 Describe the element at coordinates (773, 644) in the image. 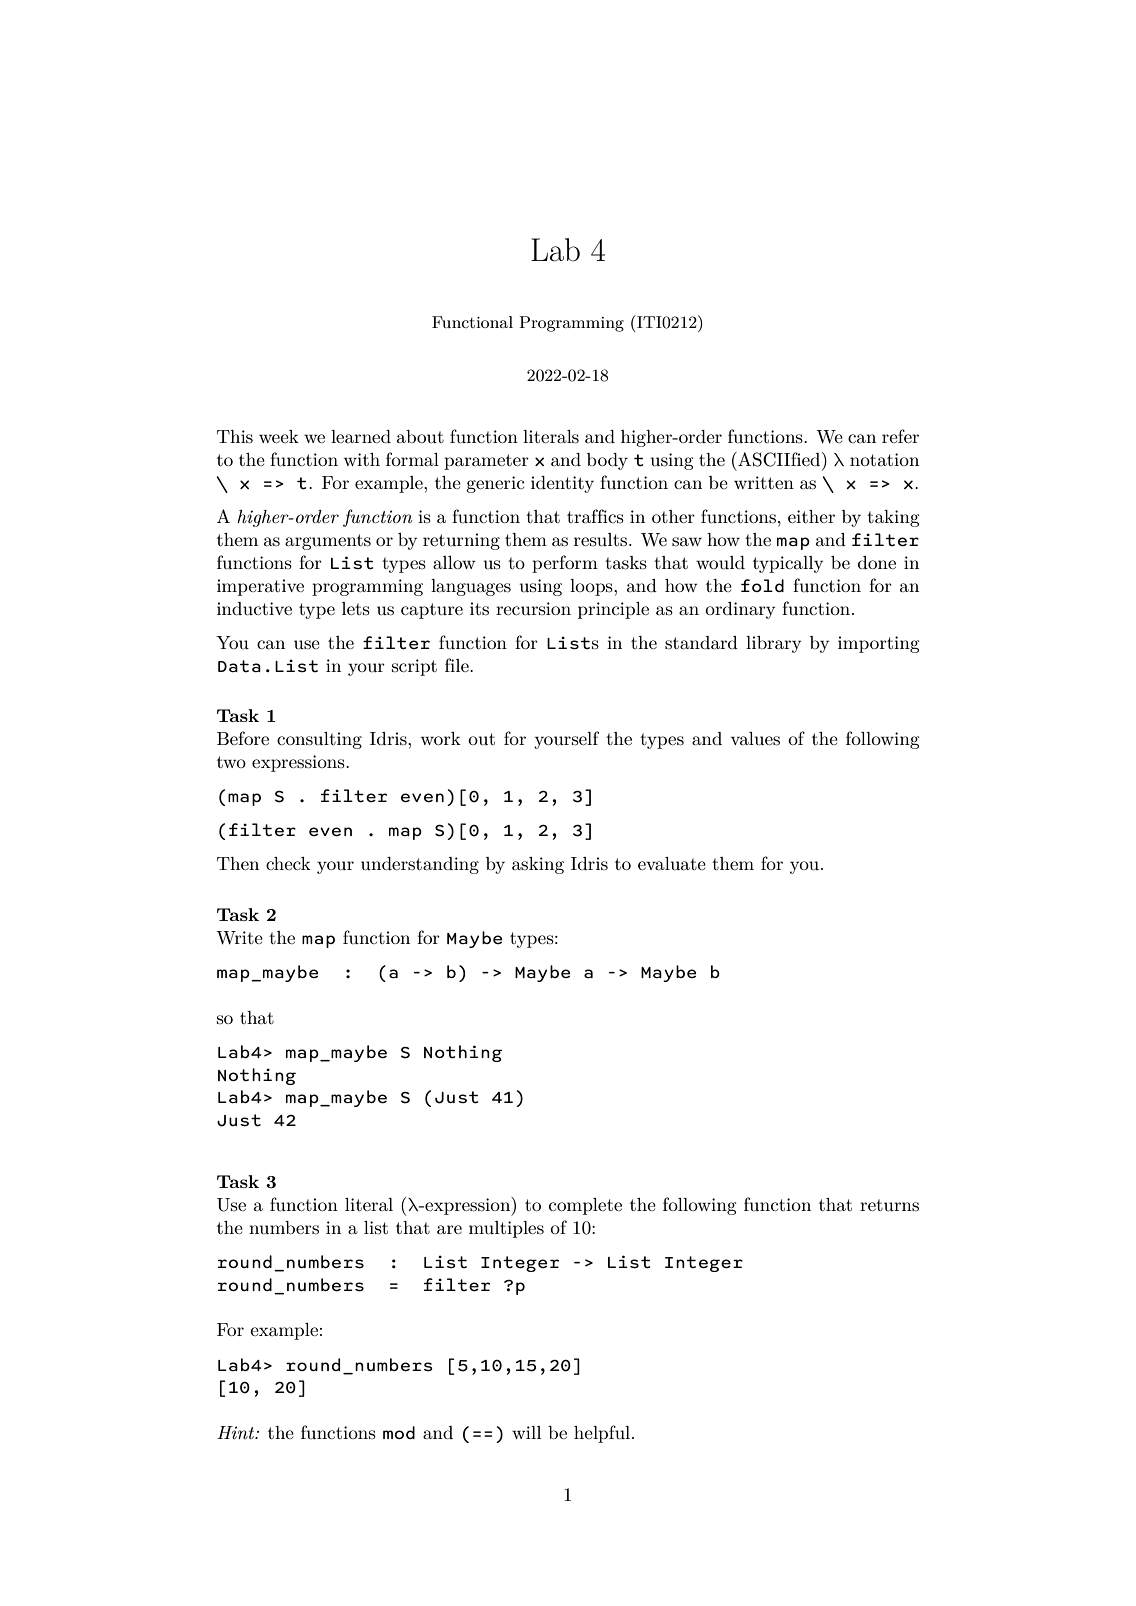

I see `library` at that location.
